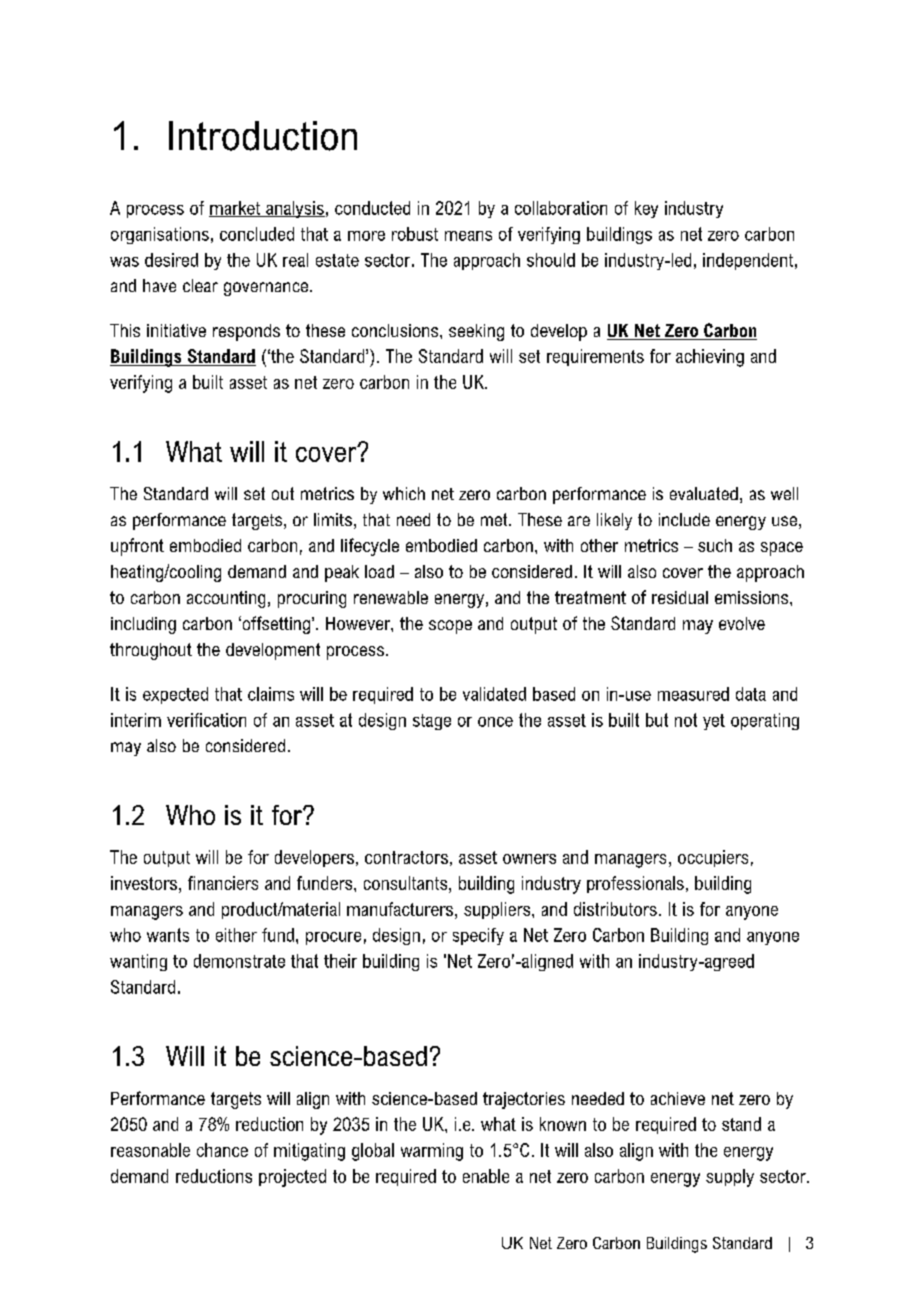  Describe the element at coordinates (468, 236) in the page. I see `means` at that location.
